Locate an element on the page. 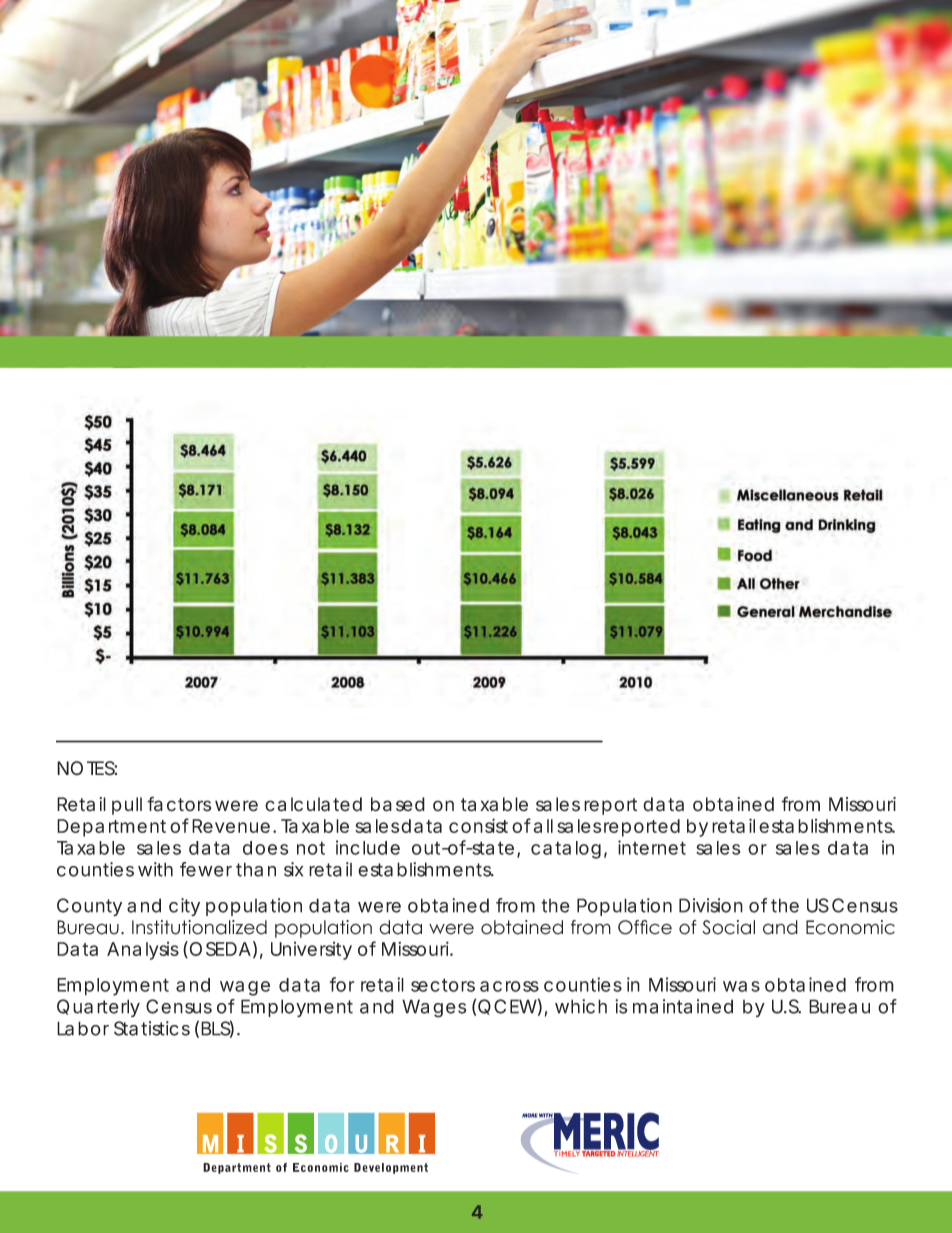  University is located at coordinates (311, 951).
